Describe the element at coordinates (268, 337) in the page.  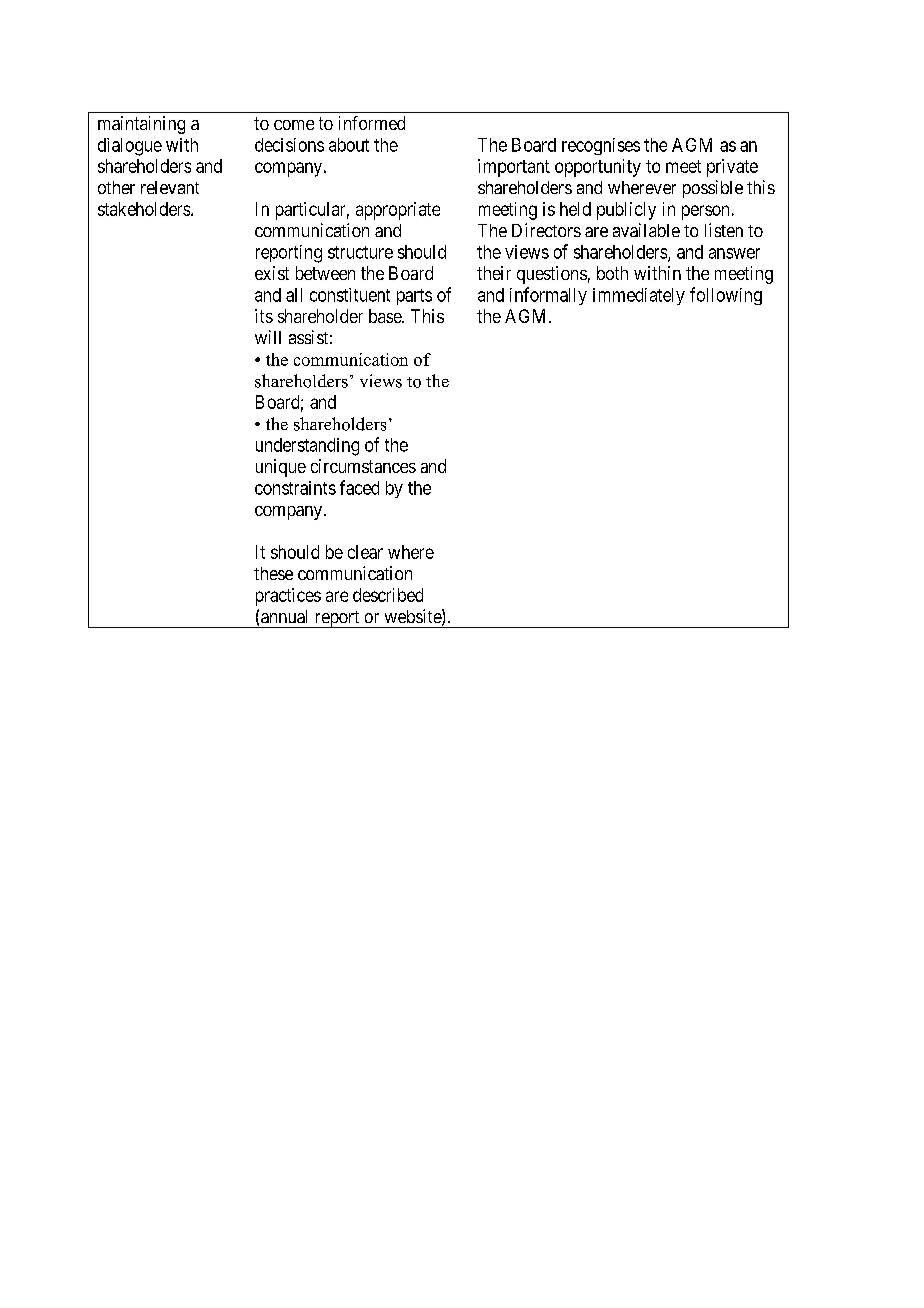
I see `will` at that location.
